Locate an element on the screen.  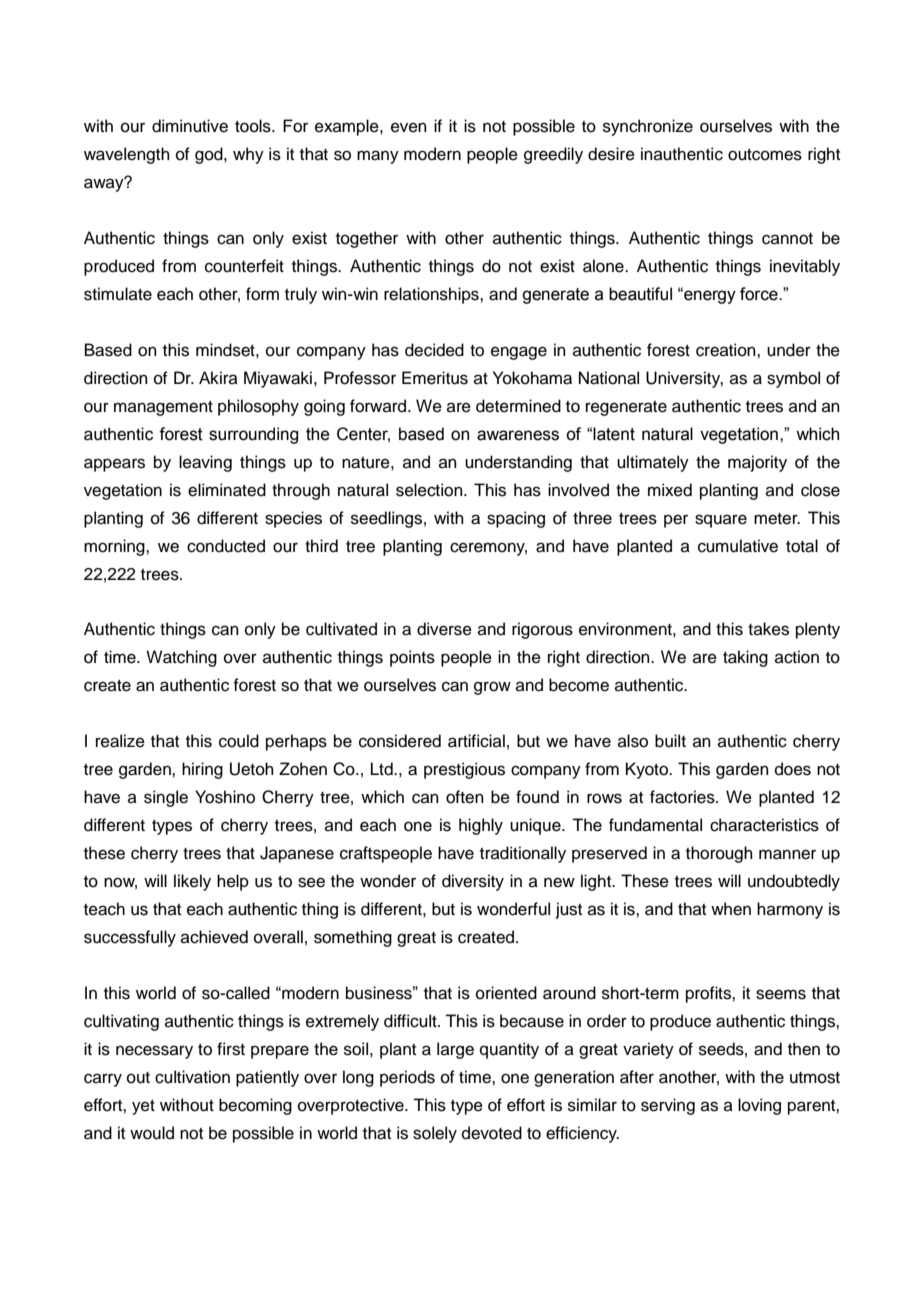
outcomes is located at coordinates (765, 155).
